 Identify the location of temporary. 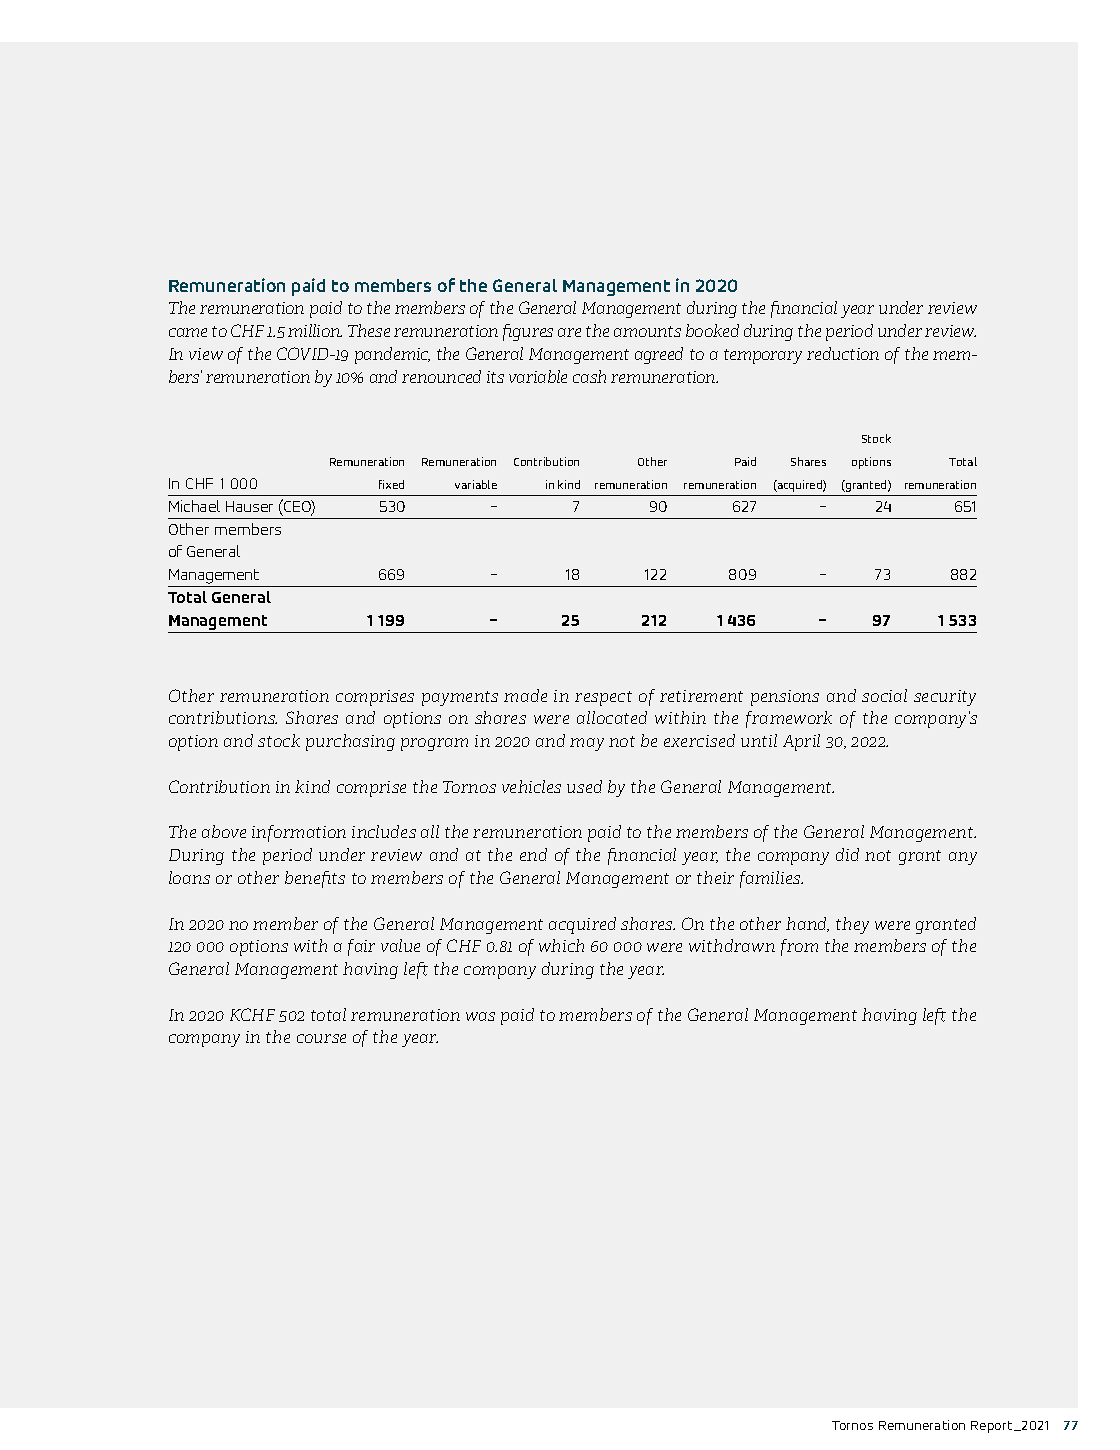
(763, 356).
